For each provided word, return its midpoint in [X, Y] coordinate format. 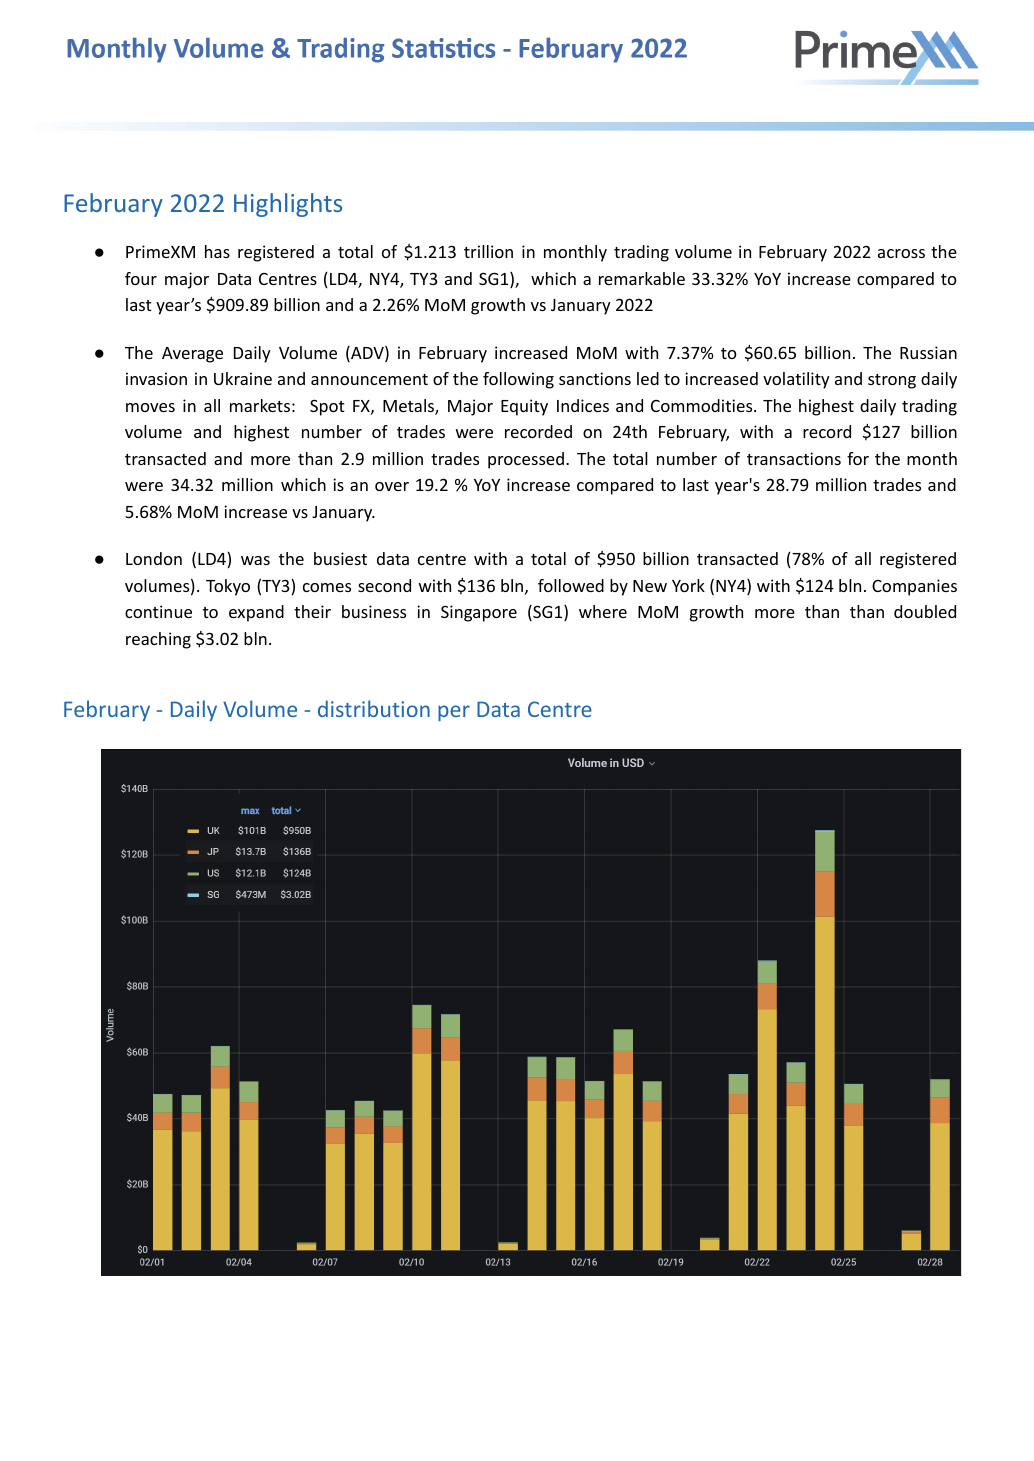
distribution [374, 708]
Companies [914, 587]
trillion [488, 251]
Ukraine [243, 378]
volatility [796, 380]
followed [571, 585]
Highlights [288, 205]
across [901, 253]
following [518, 380]
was [255, 560]
